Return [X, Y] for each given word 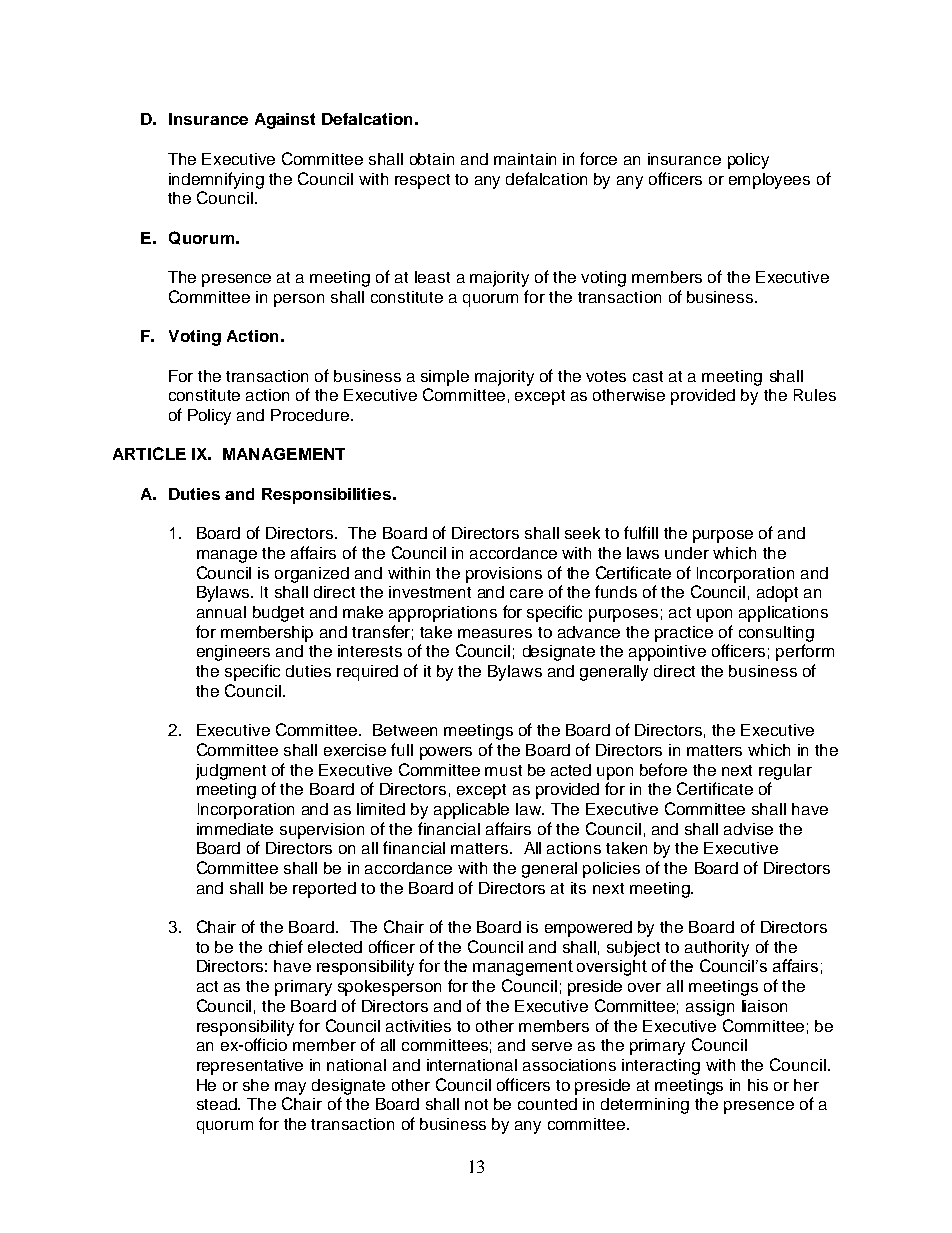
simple [445, 378]
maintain [525, 159]
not [476, 1104]
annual [221, 612]
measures [495, 633]
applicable [471, 811]
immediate [235, 829]
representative [250, 1067]
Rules [815, 395]
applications [783, 614]
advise [748, 829]
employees [769, 181]
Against [285, 121]
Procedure [311, 415]
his [758, 1085]
